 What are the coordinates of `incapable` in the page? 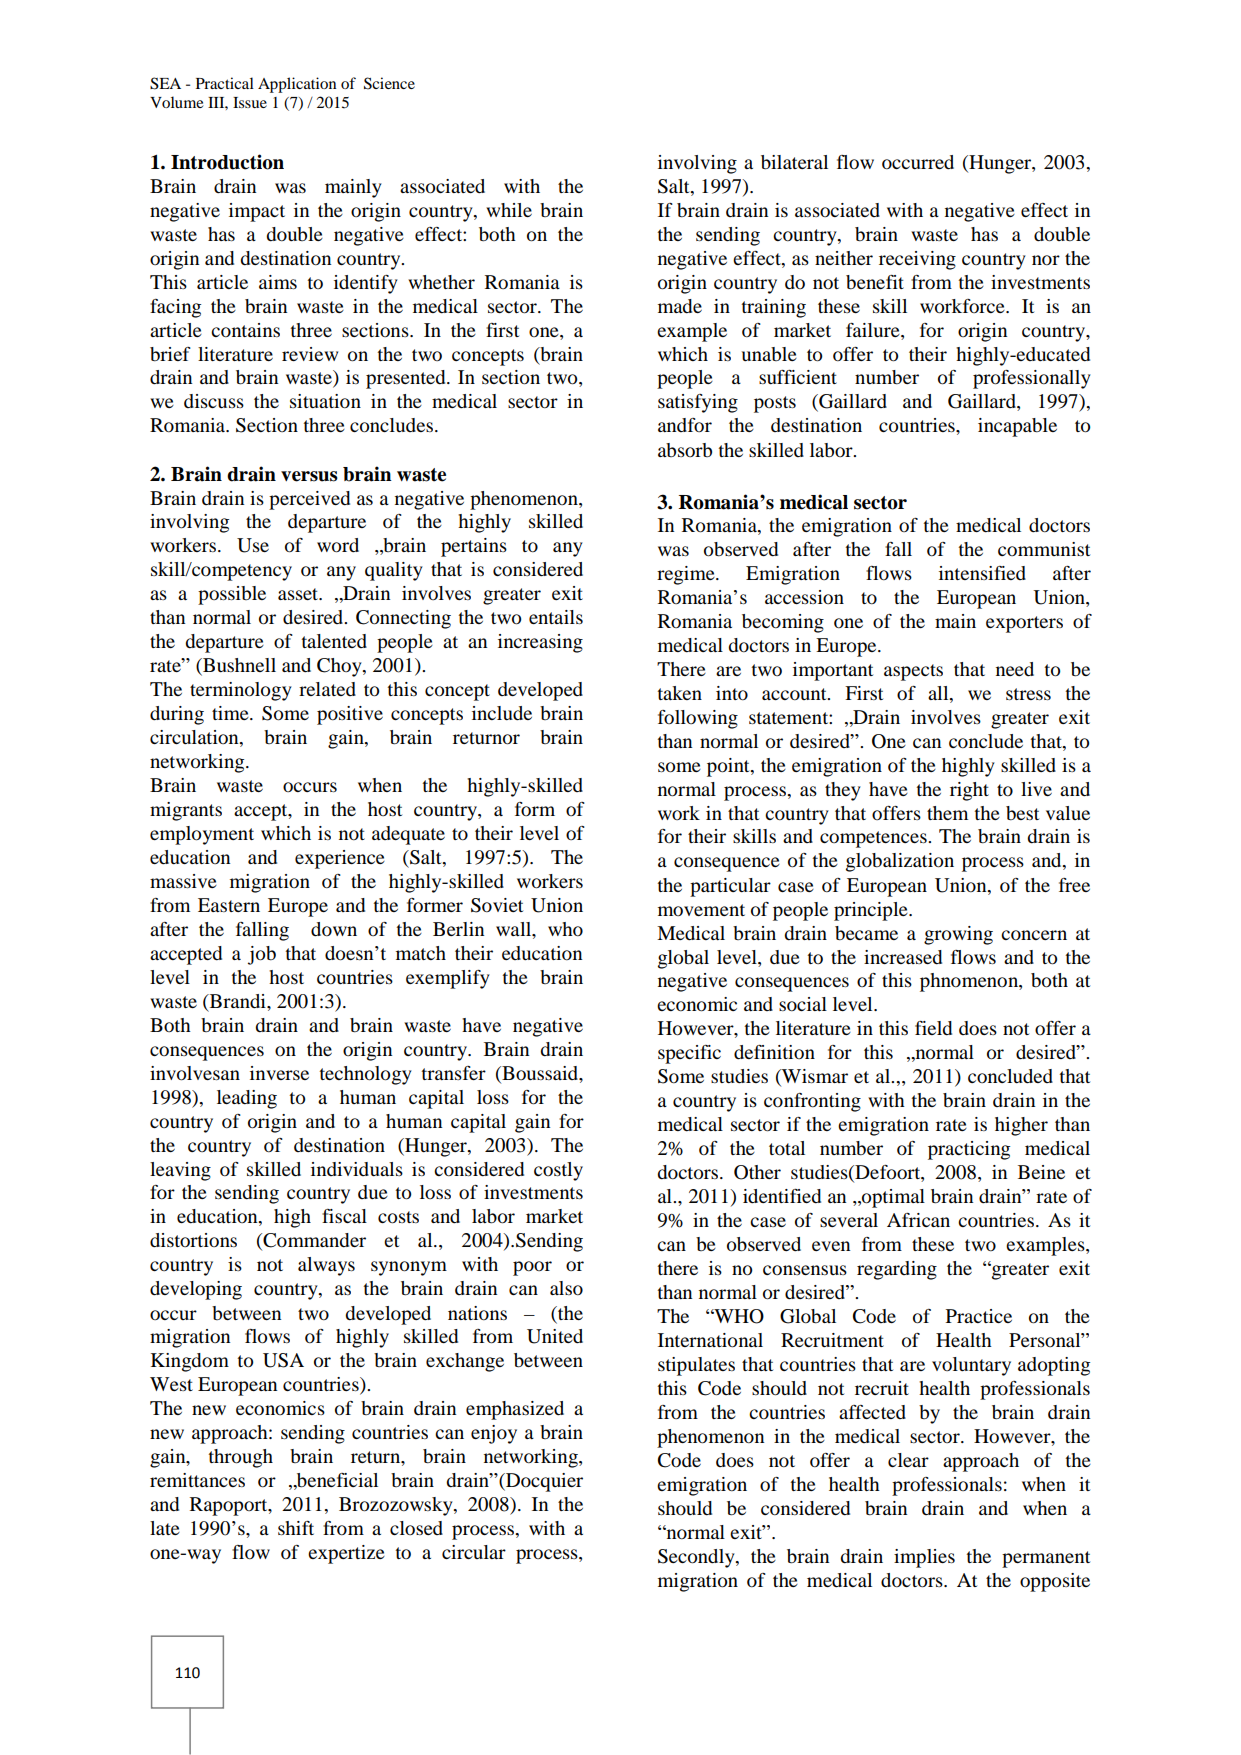 It's located at (1017, 427).
